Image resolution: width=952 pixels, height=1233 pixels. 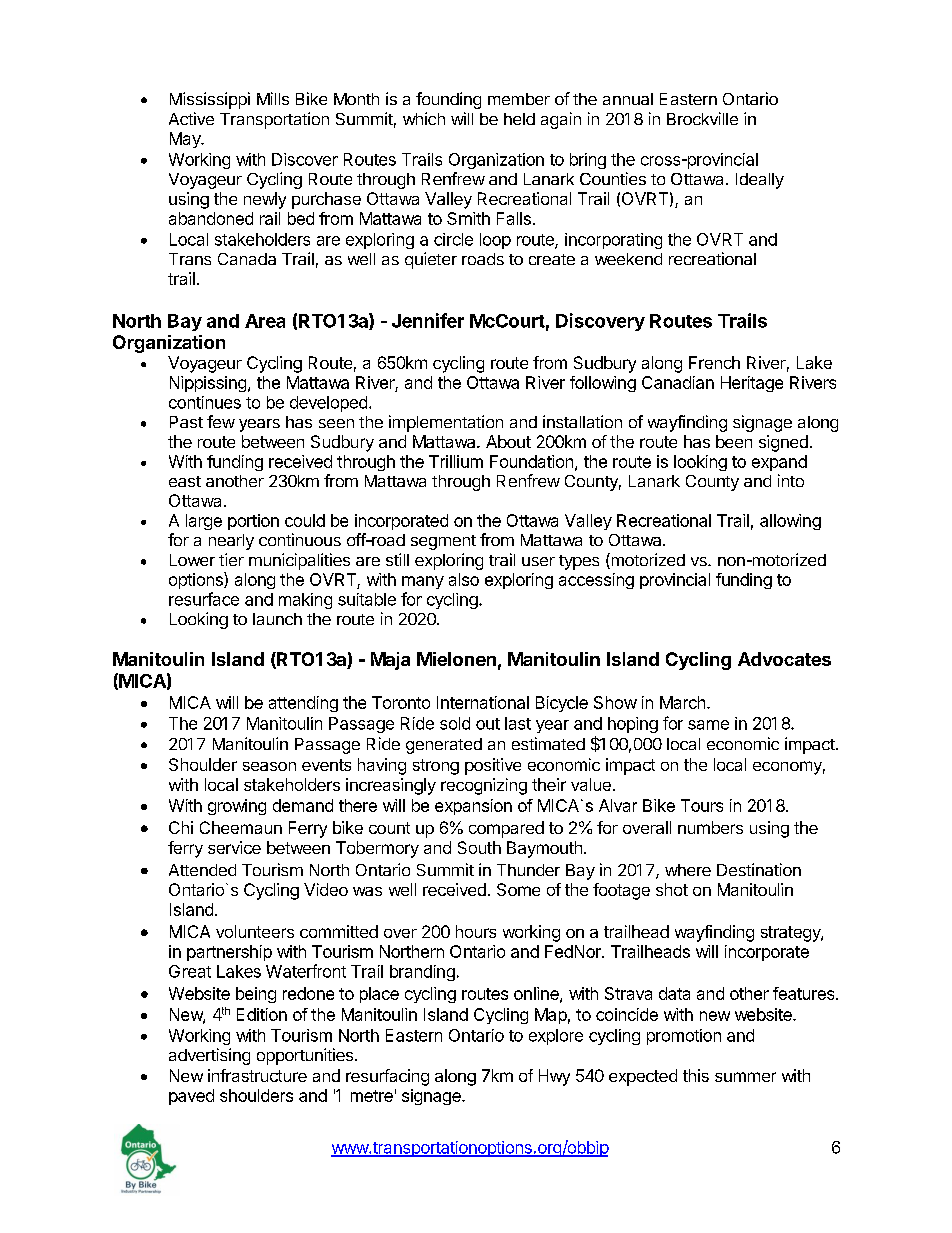 I want to click on International, so click(x=483, y=702).
